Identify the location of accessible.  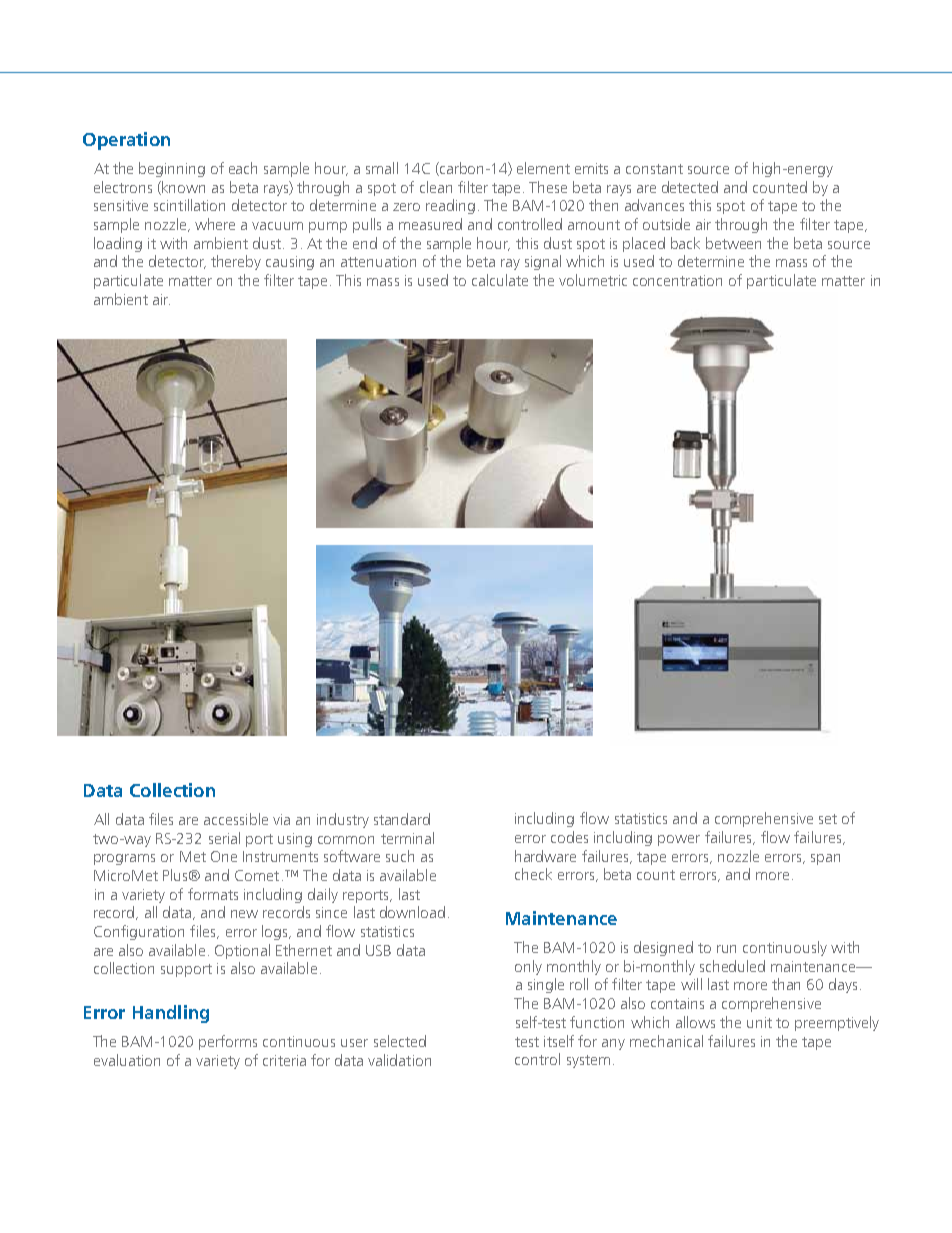
(236, 819).
